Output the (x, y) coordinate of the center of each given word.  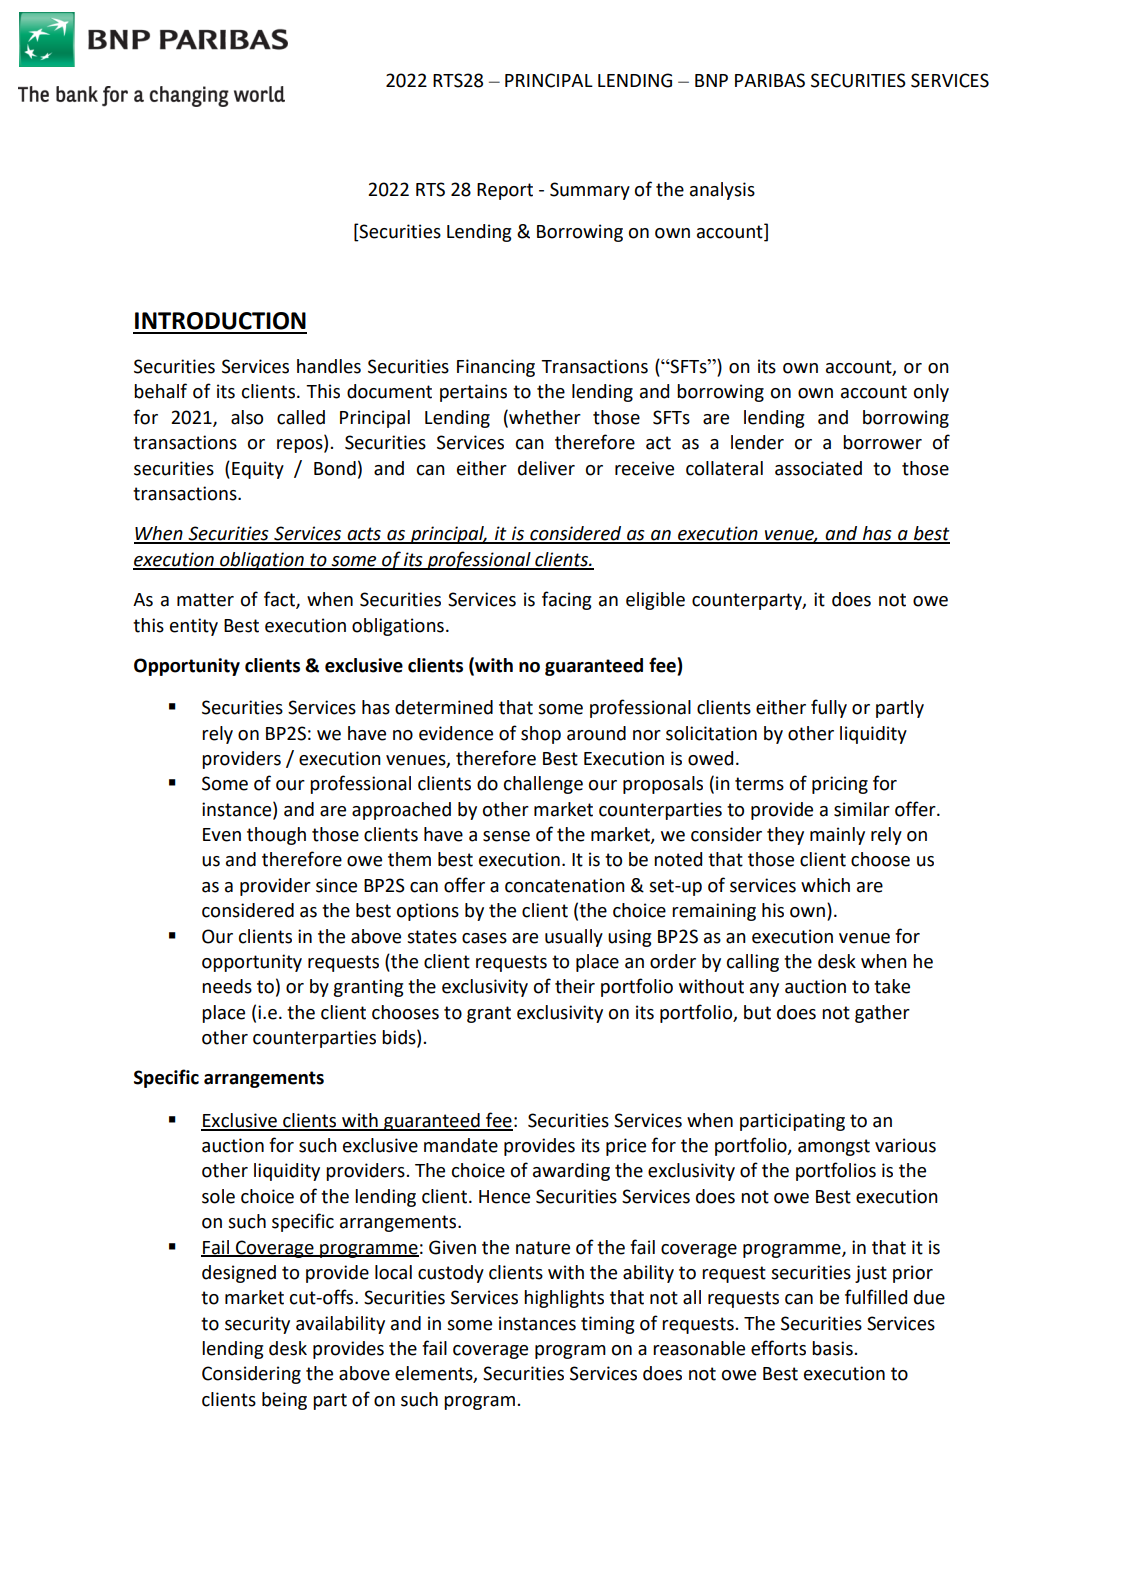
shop (541, 735)
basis (833, 1348)
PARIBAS (770, 80)
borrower (882, 442)
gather (882, 1014)
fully (829, 708)
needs (227, 986)
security (257, 1325)
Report (505, 191)
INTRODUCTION (220, 321)
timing (607, 1325)
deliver (546, 468)
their (575, 986)
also (247, 417)
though (276, 836)
